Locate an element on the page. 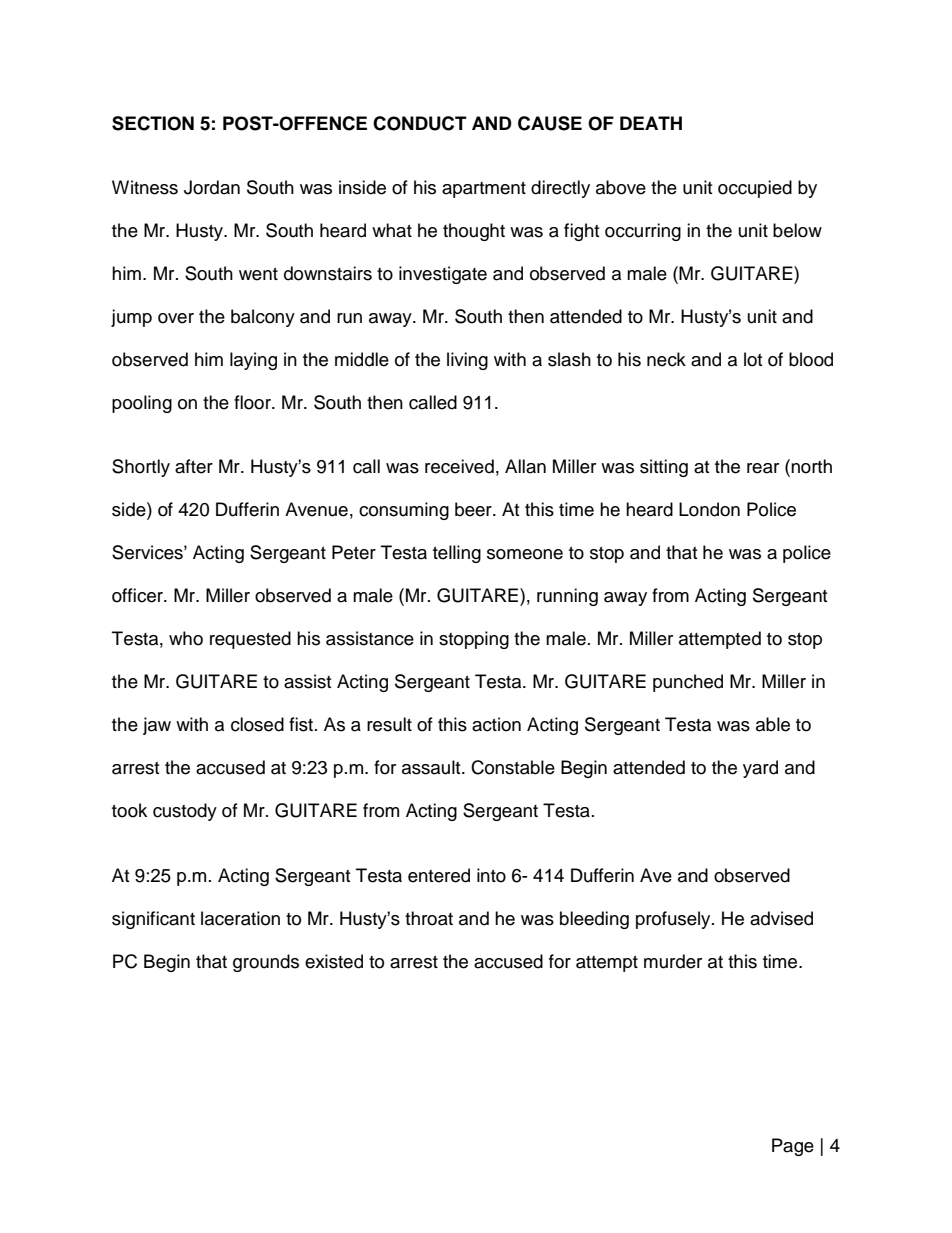 The image size is (952, 1233). existed is located at coordinates (334, 961).
